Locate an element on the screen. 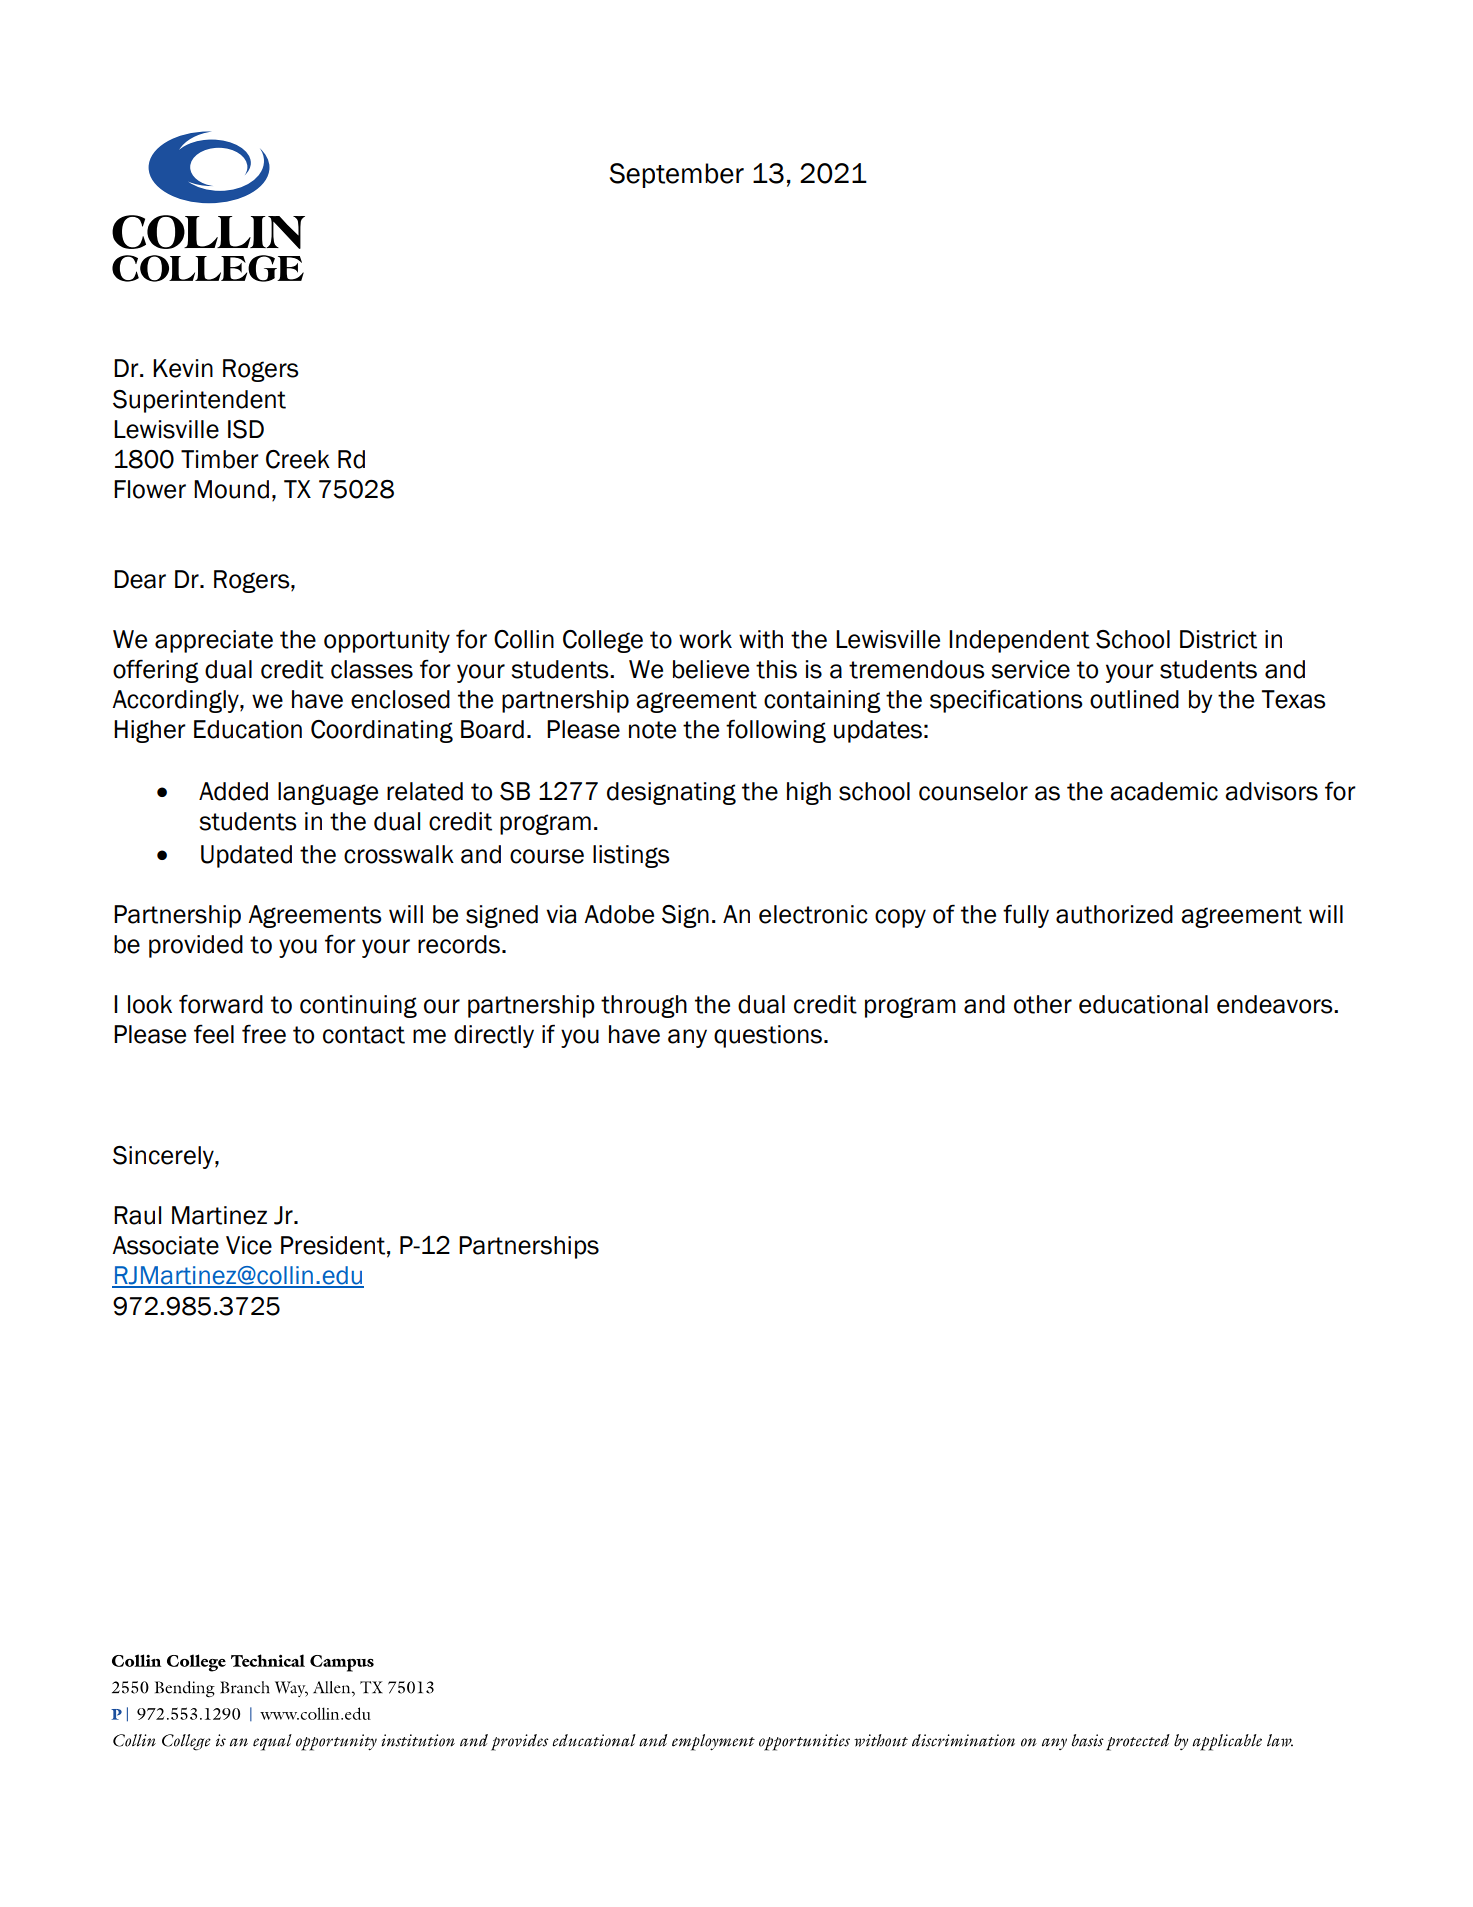  any is located at coordinates (687, 1038).
